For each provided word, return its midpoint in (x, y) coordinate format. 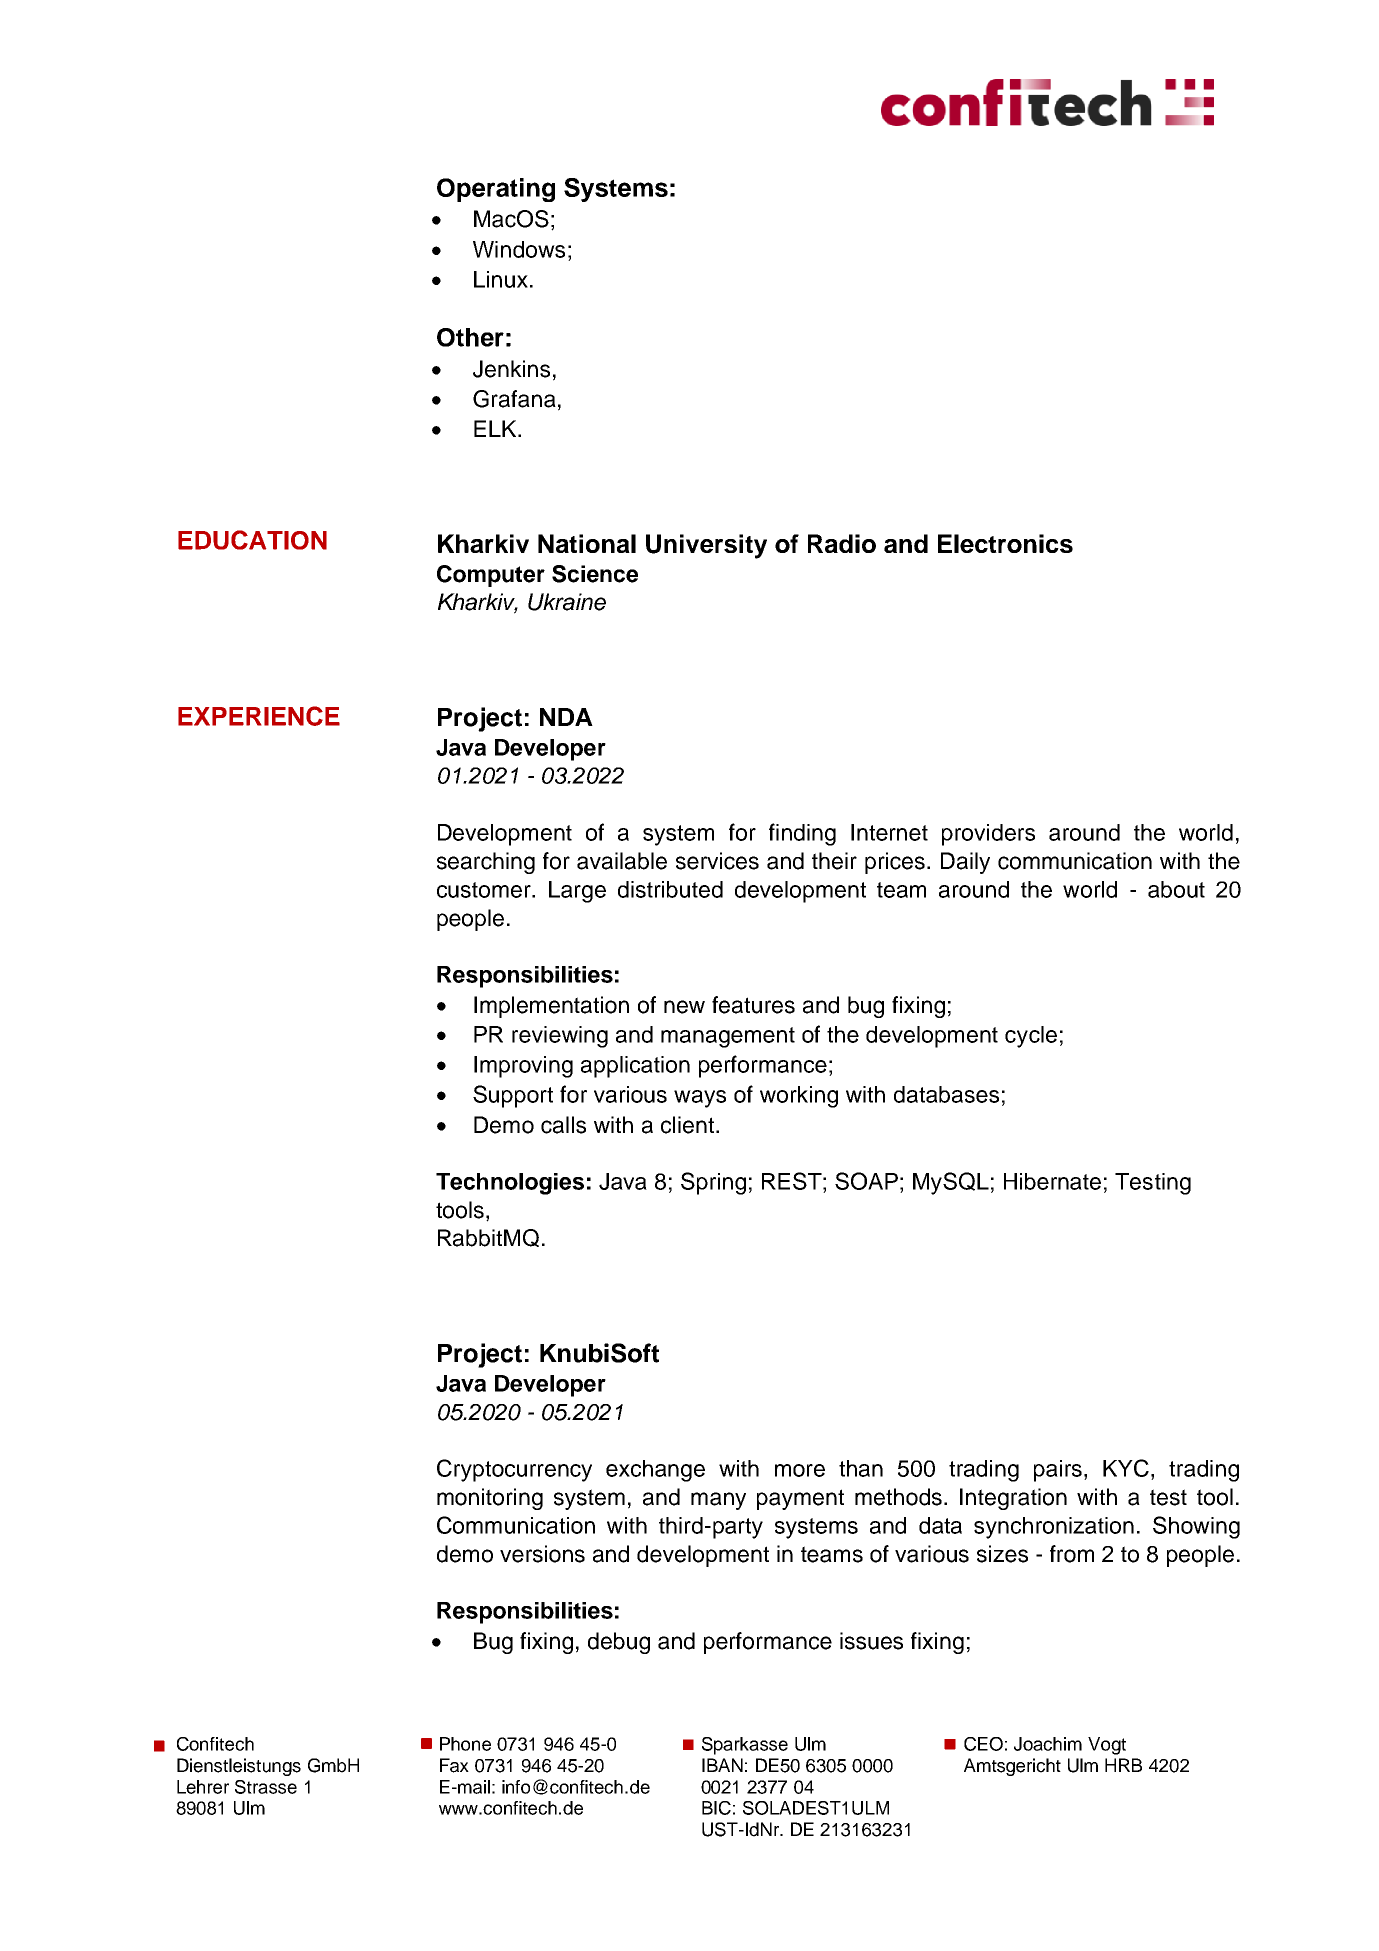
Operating (496, 190)
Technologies (510, 1184)
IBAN (722, 1765)
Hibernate (1052, 1181)
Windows (519, 249)
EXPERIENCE (259, 716)
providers (988, 835)
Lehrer (203, 1787)
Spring (713, 1183)
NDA (566, 717)
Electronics (1005, 543)
